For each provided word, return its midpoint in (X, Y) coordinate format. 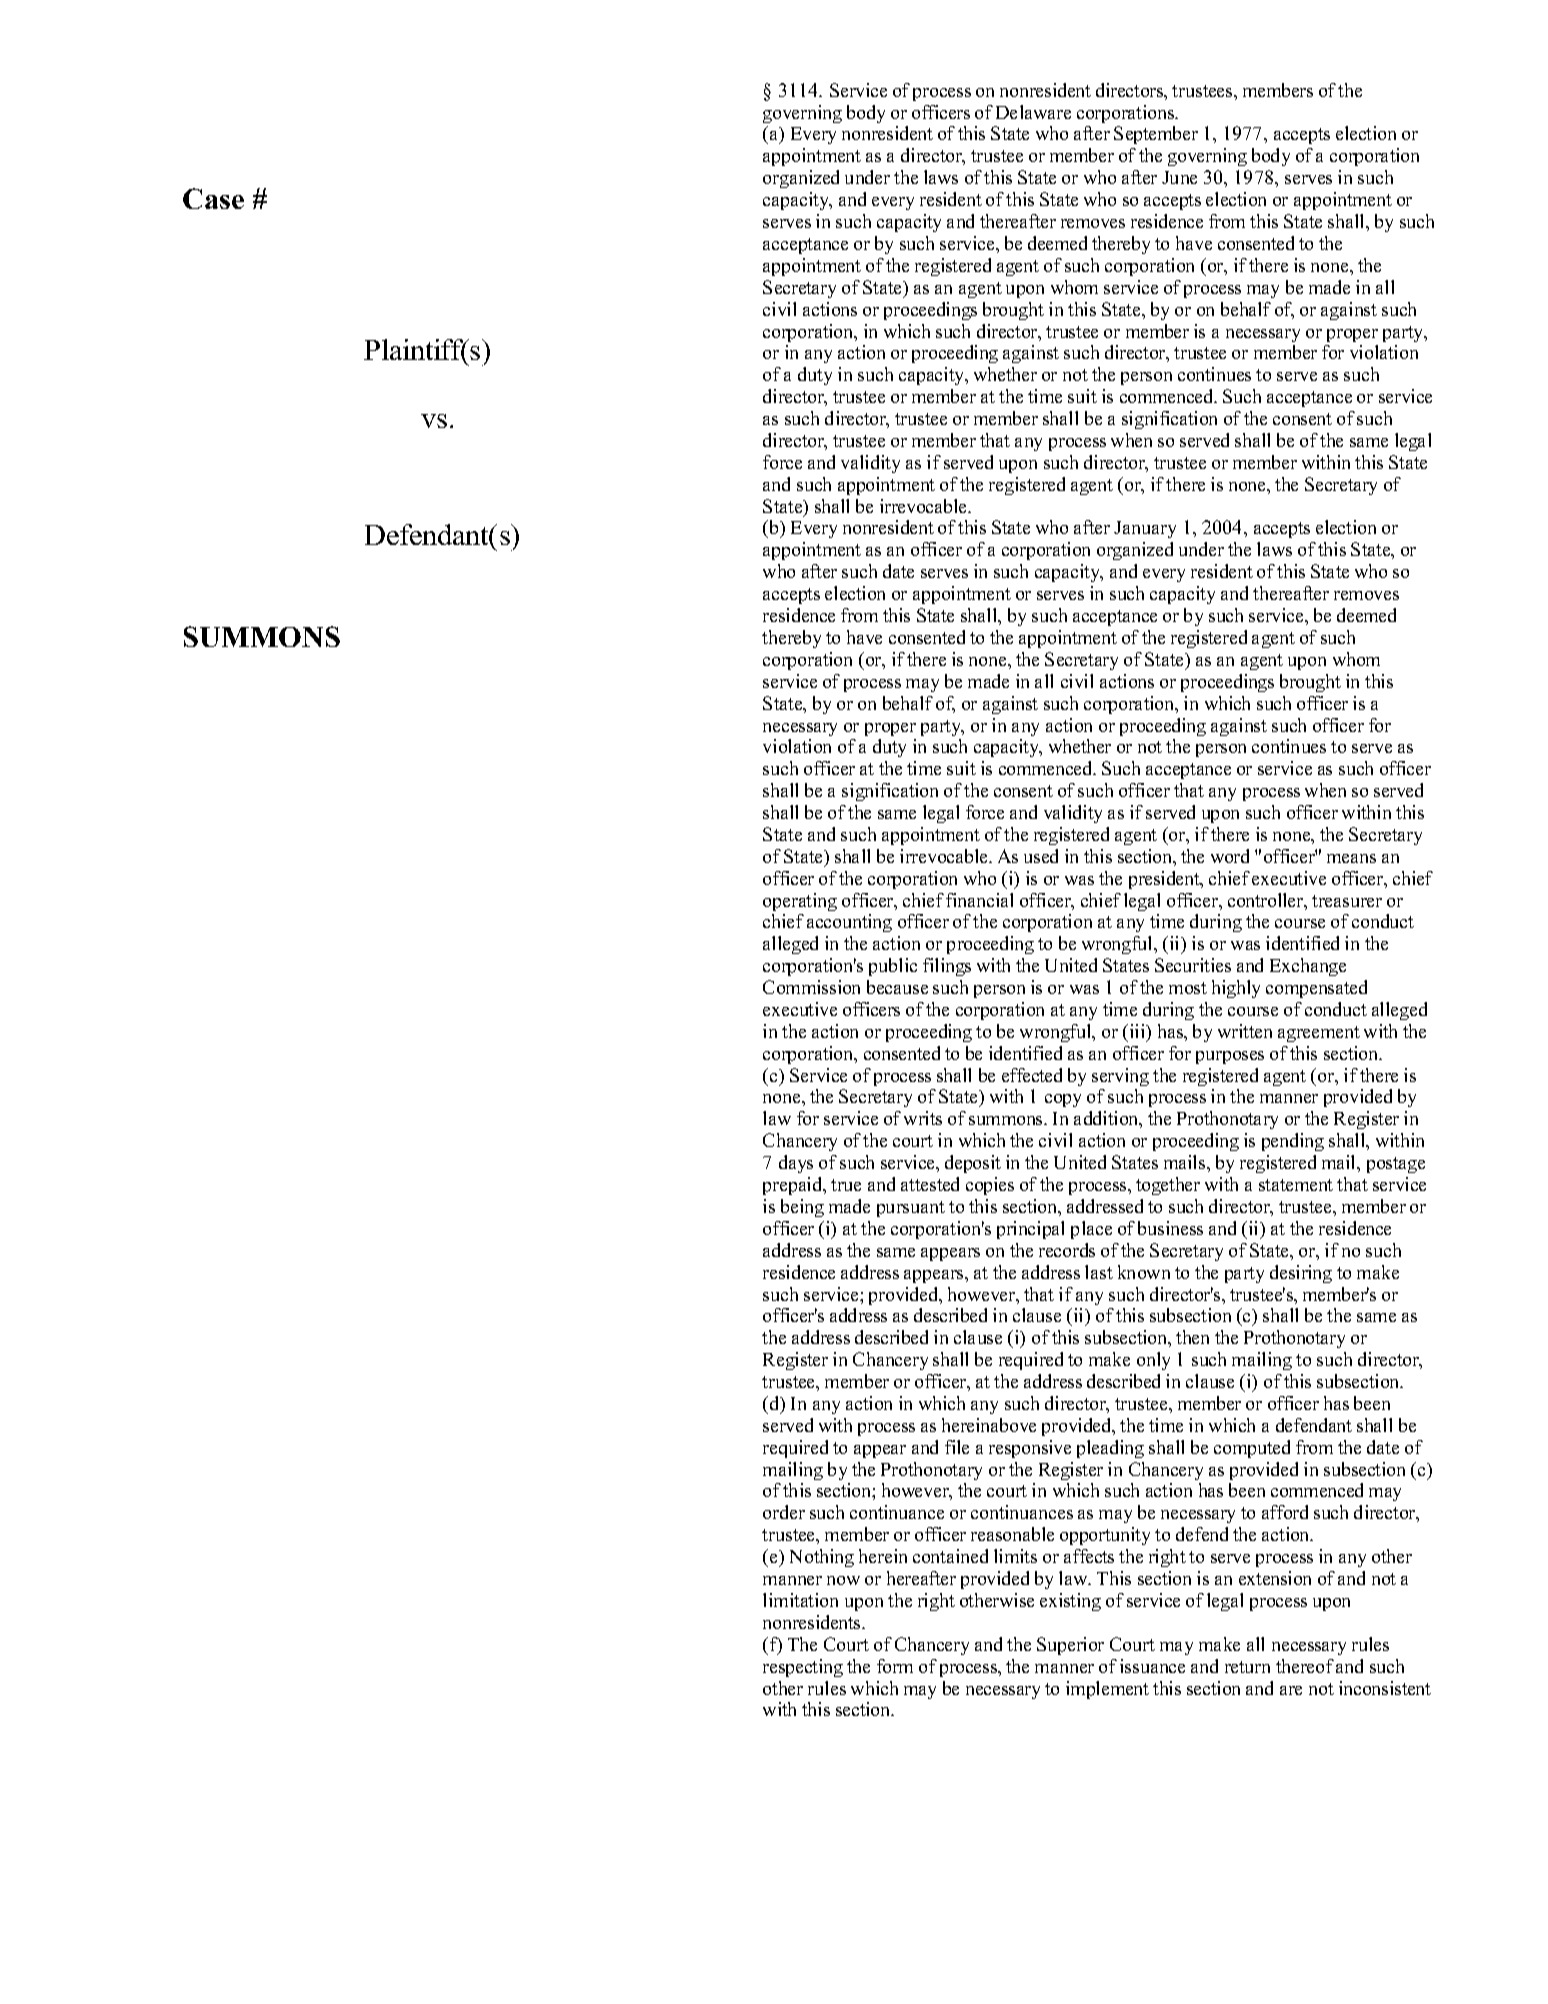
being (802, 1208)
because (897, 987)
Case (213, 198)
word (1230, 856)
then (1192, 1337)
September (1156, 135)
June (1179, 177)
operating (800, 902)
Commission (811, 987)
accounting (849, 923)
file (957, 1447)
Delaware (1033, 112)
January (1145, 529)
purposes (1230, 1057)
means (1351, 858)
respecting (803, 1668)
